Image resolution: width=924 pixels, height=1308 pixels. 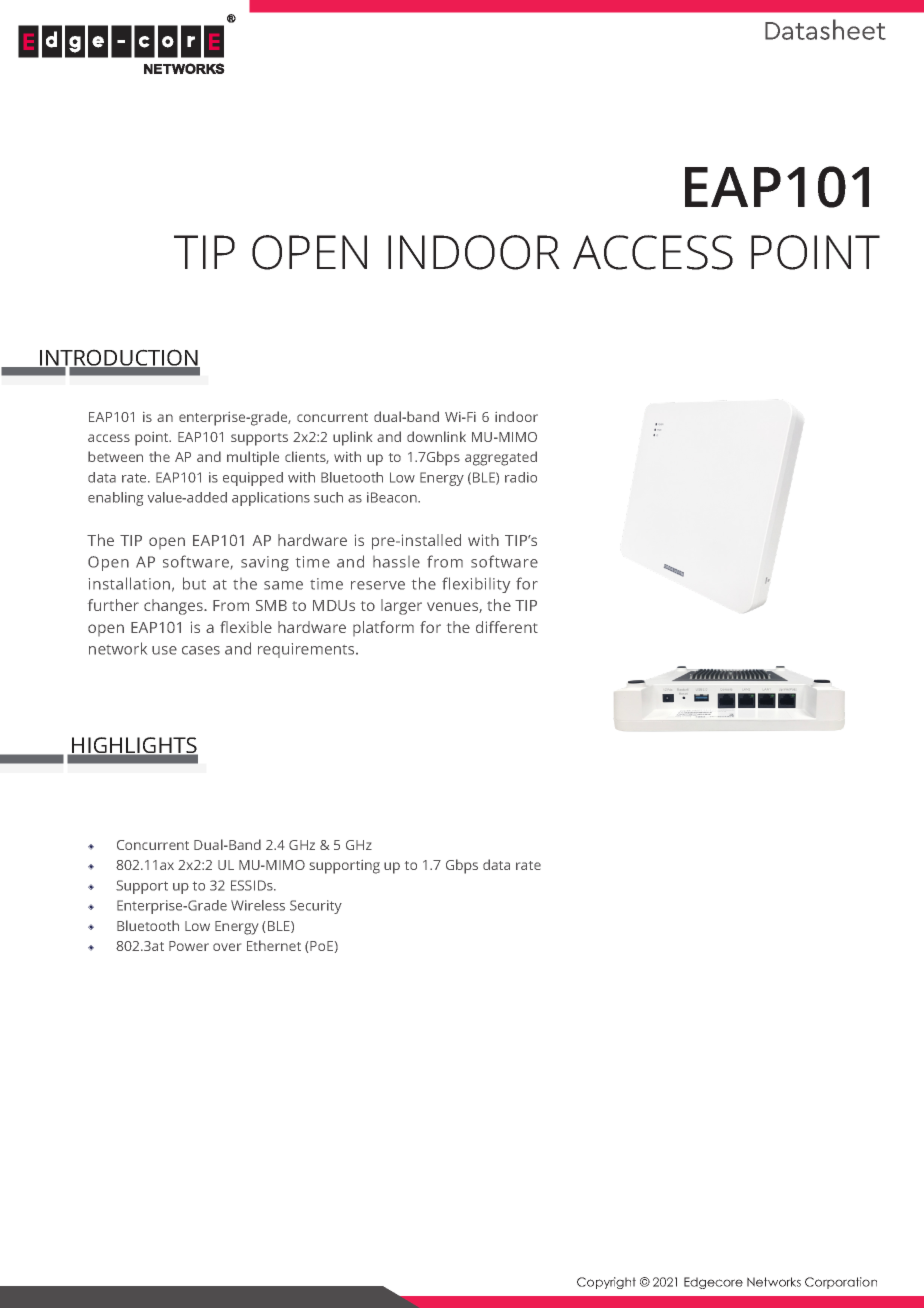 What do you see at coordinates (316, 907) in the page?
I see `Security` at bounding box center [316, 907].
